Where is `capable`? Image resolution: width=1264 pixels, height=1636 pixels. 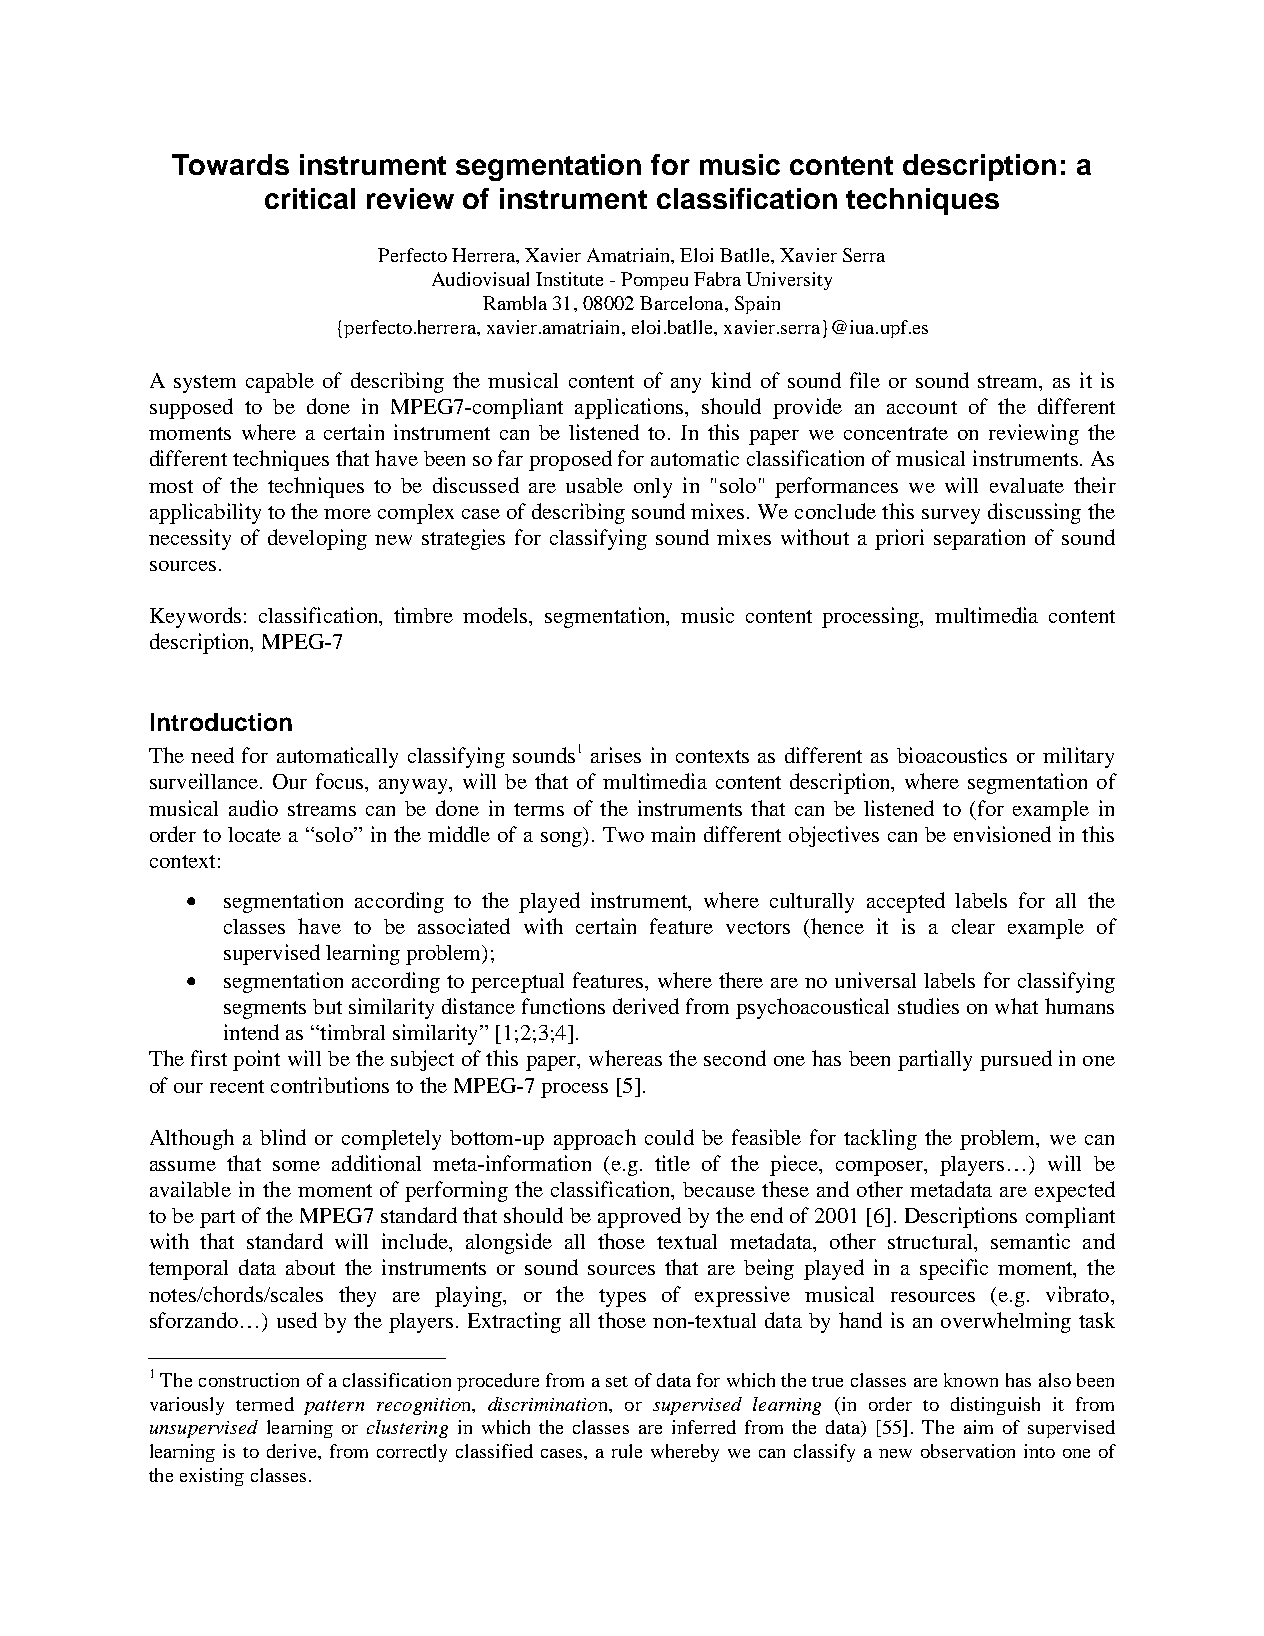
capable is located at coordinates (280, 383).
